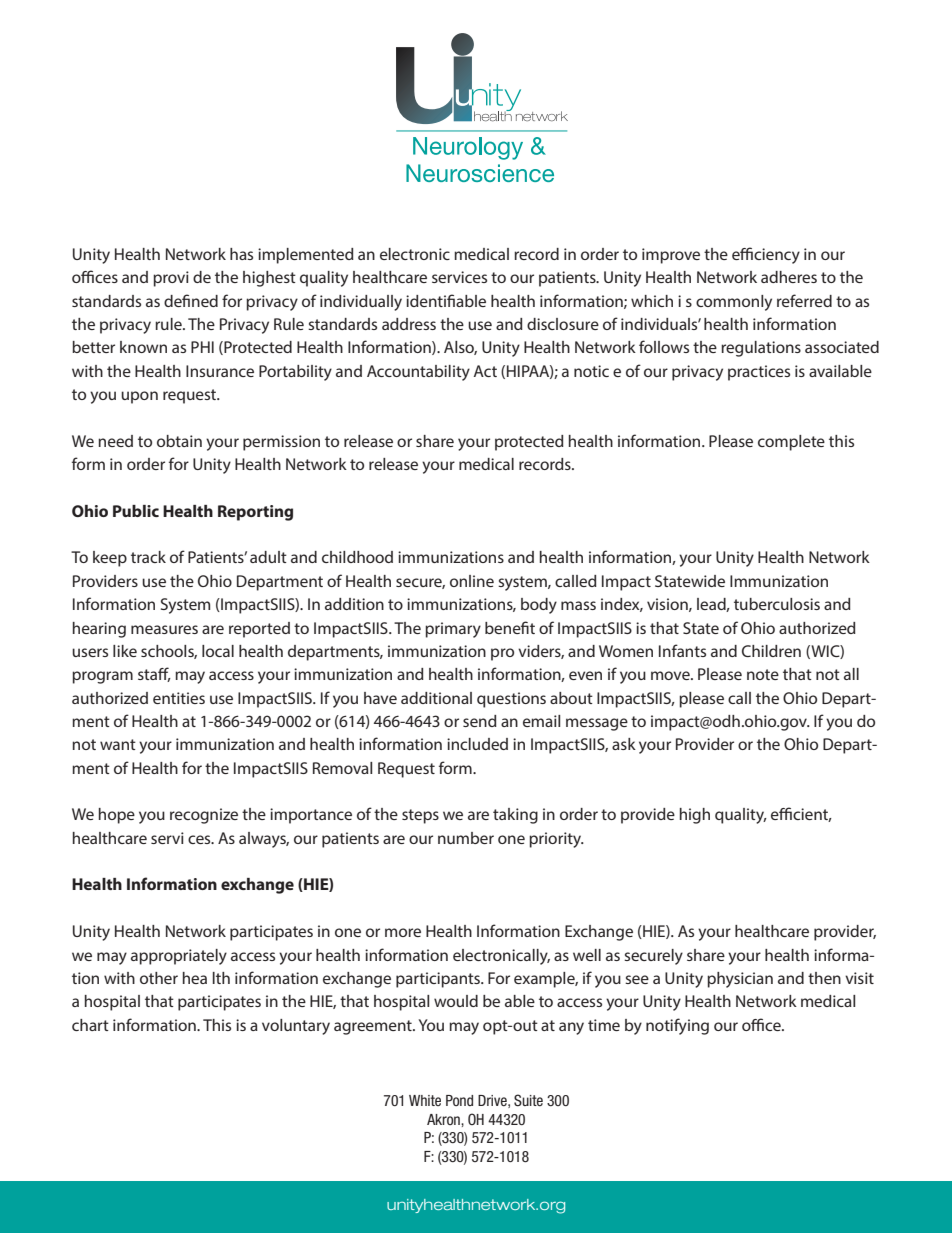 Image resolution: width=952 pixels, height=1233 pixels. What do you see at coordinates (789, 277) in the screenshot?
I see `adheres` at bounding box center [789, 277].
